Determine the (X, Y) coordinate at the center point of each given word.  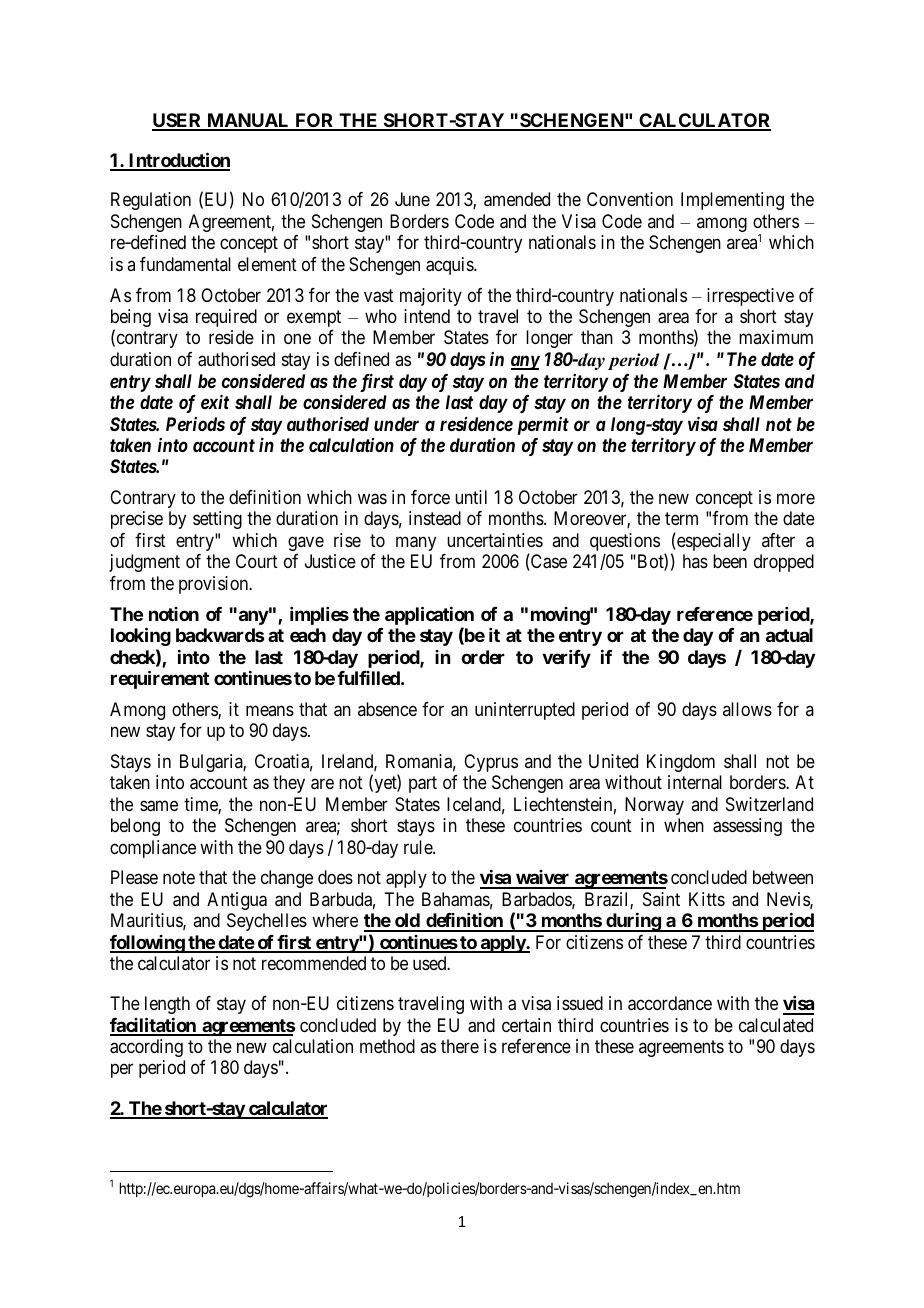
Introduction (178, 161)
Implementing (732, 201)
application (429, 617)
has (695, 561)
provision (215, 585)
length (167, 1005)
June (412, 199)
